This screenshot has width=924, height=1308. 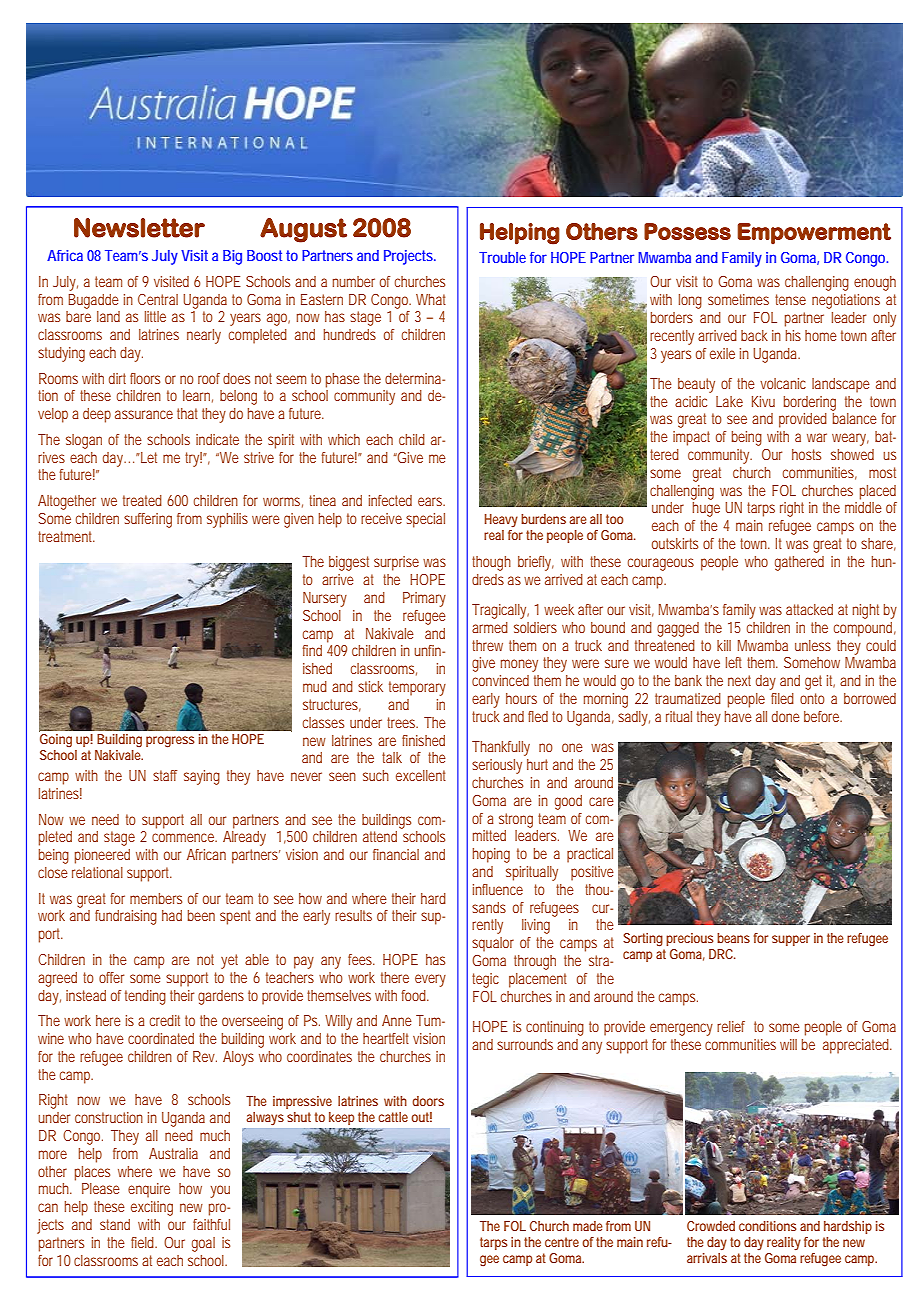 I want to click on centre, so click(x=562, y=1242).
